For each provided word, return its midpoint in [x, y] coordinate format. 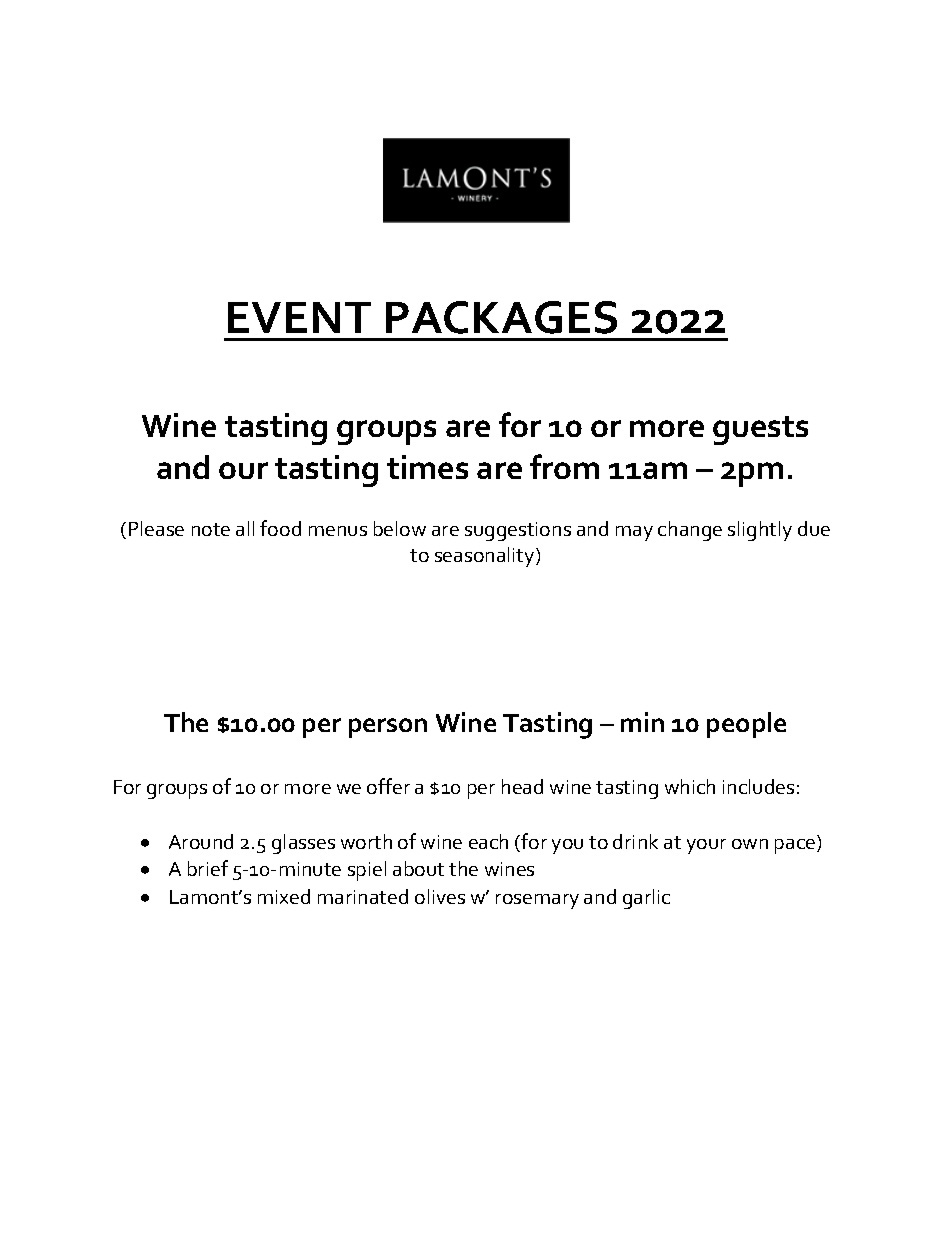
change [690, 531]
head [522, 786]
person [388, 728]
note [211, 529]
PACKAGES [501, 317]
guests [760, 430]
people [746, 725]
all [245, 528]
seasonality [486, 557]
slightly [760, 531]
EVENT [299, 317]
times [427, 467]
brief [208, 868]
